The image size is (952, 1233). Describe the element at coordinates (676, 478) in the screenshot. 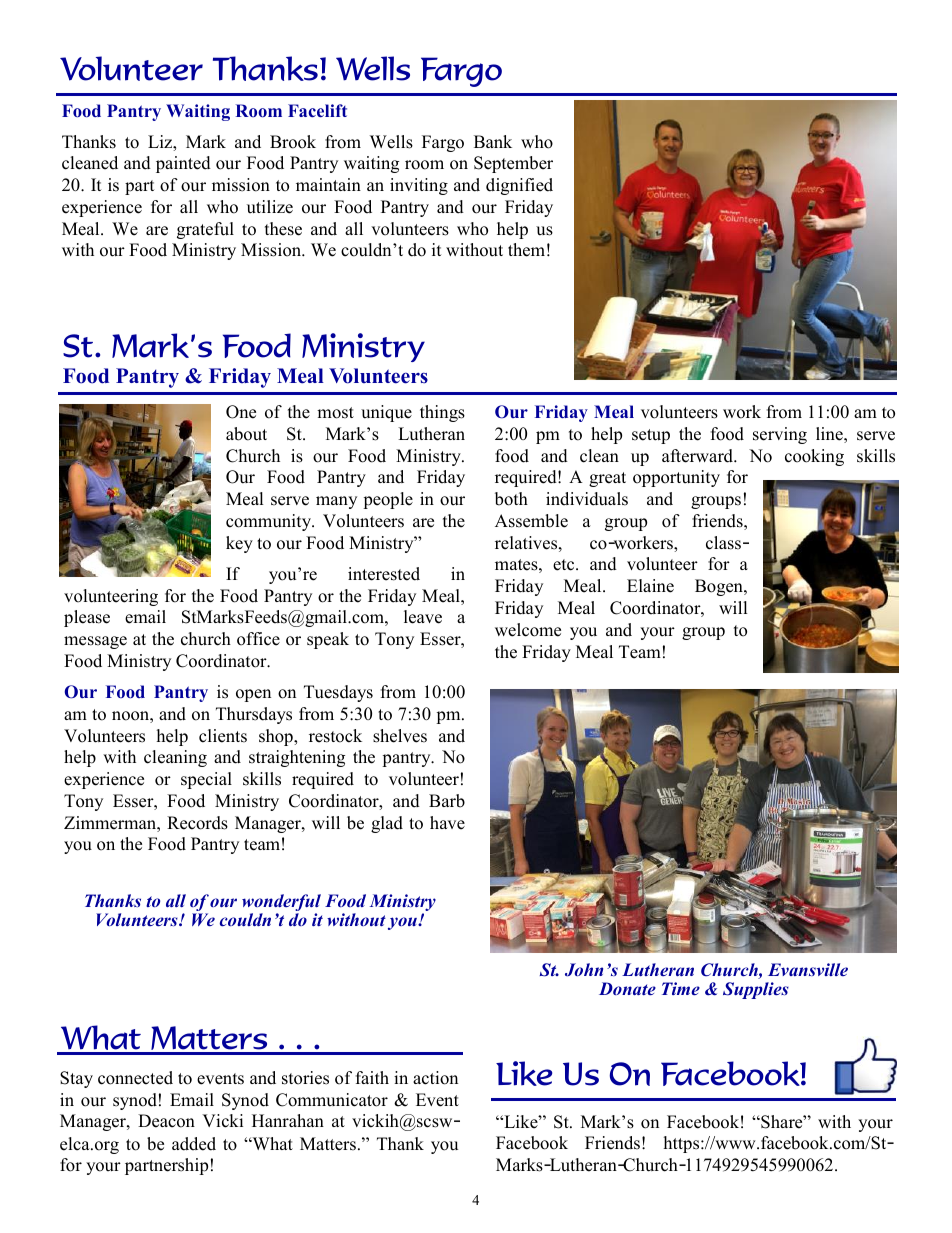

I see `opportunity` at that location.
